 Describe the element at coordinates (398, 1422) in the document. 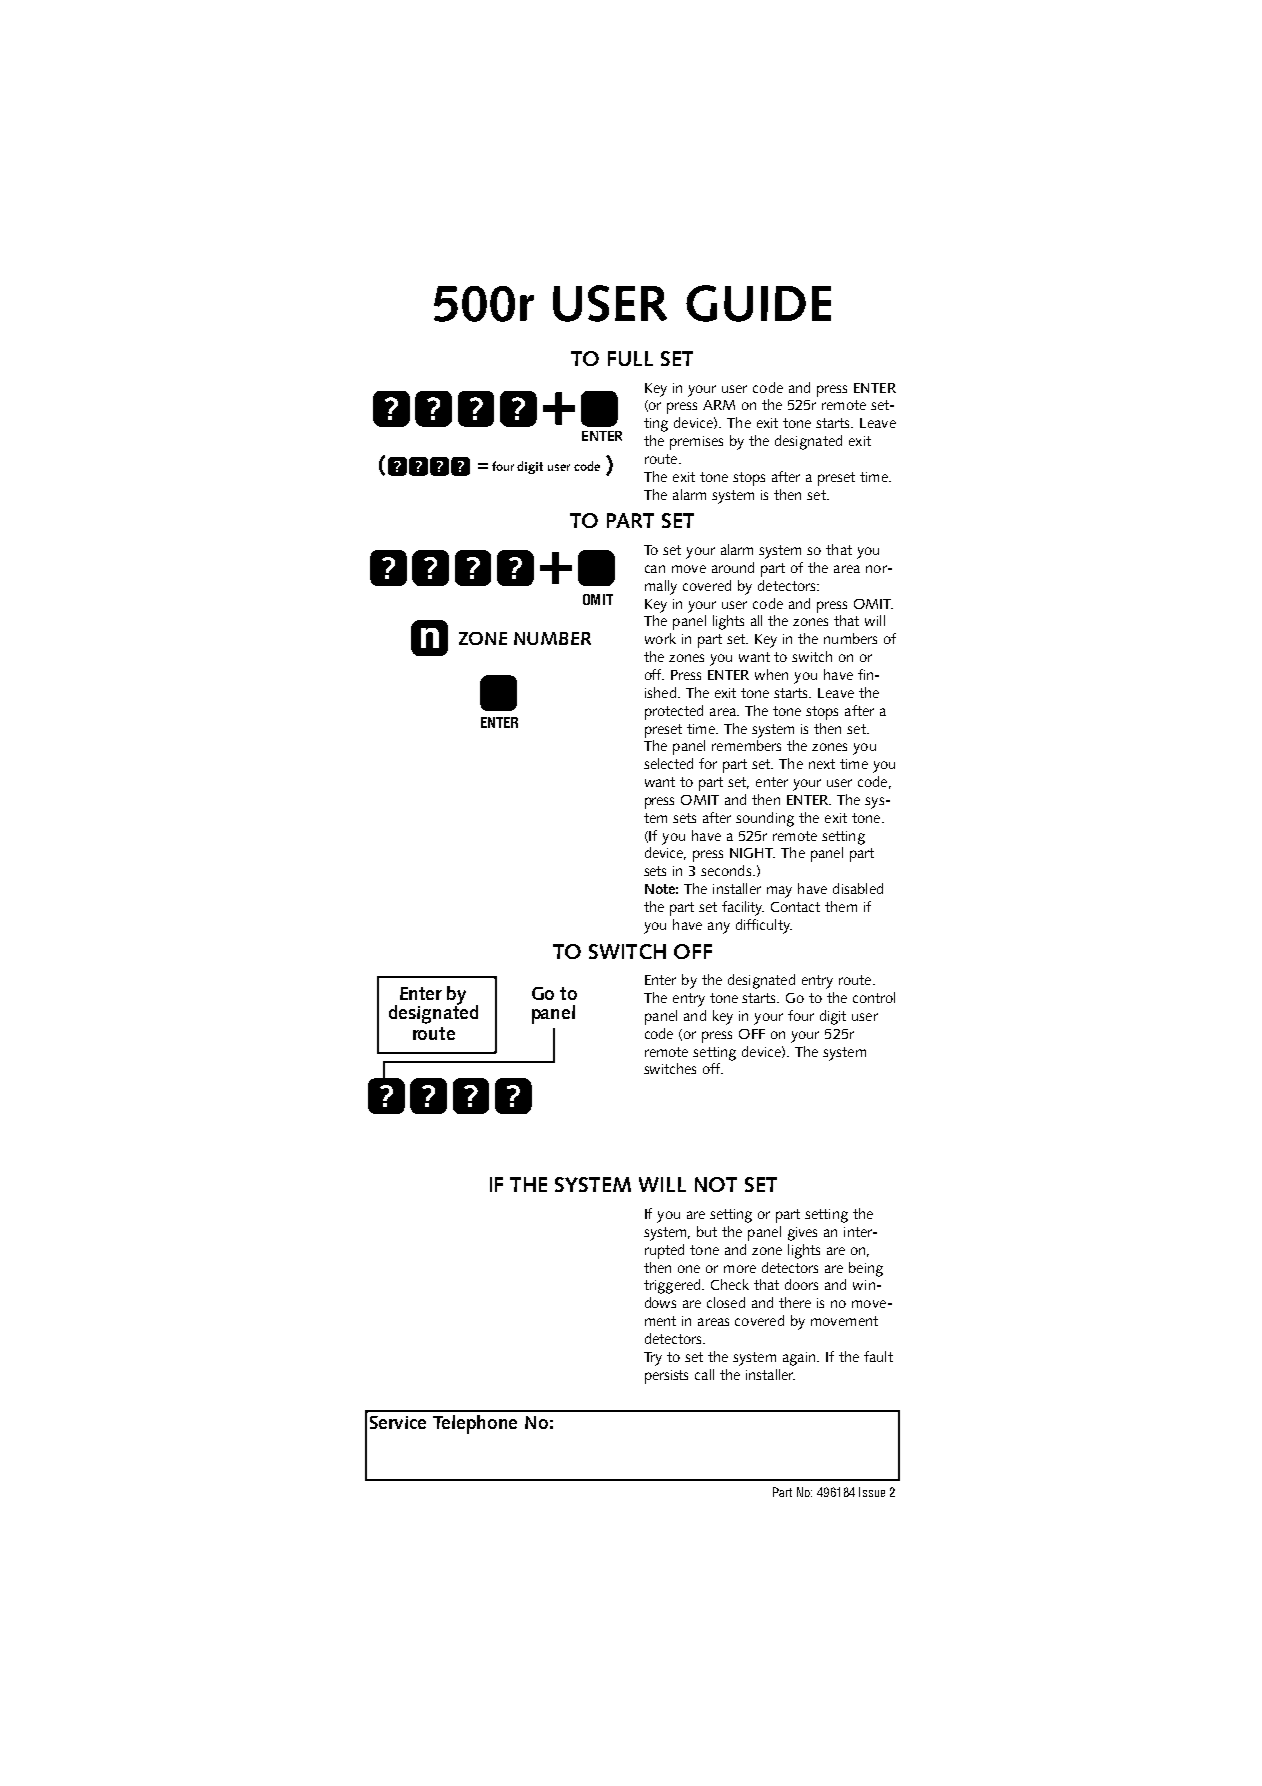

I see `Service` at that location.
